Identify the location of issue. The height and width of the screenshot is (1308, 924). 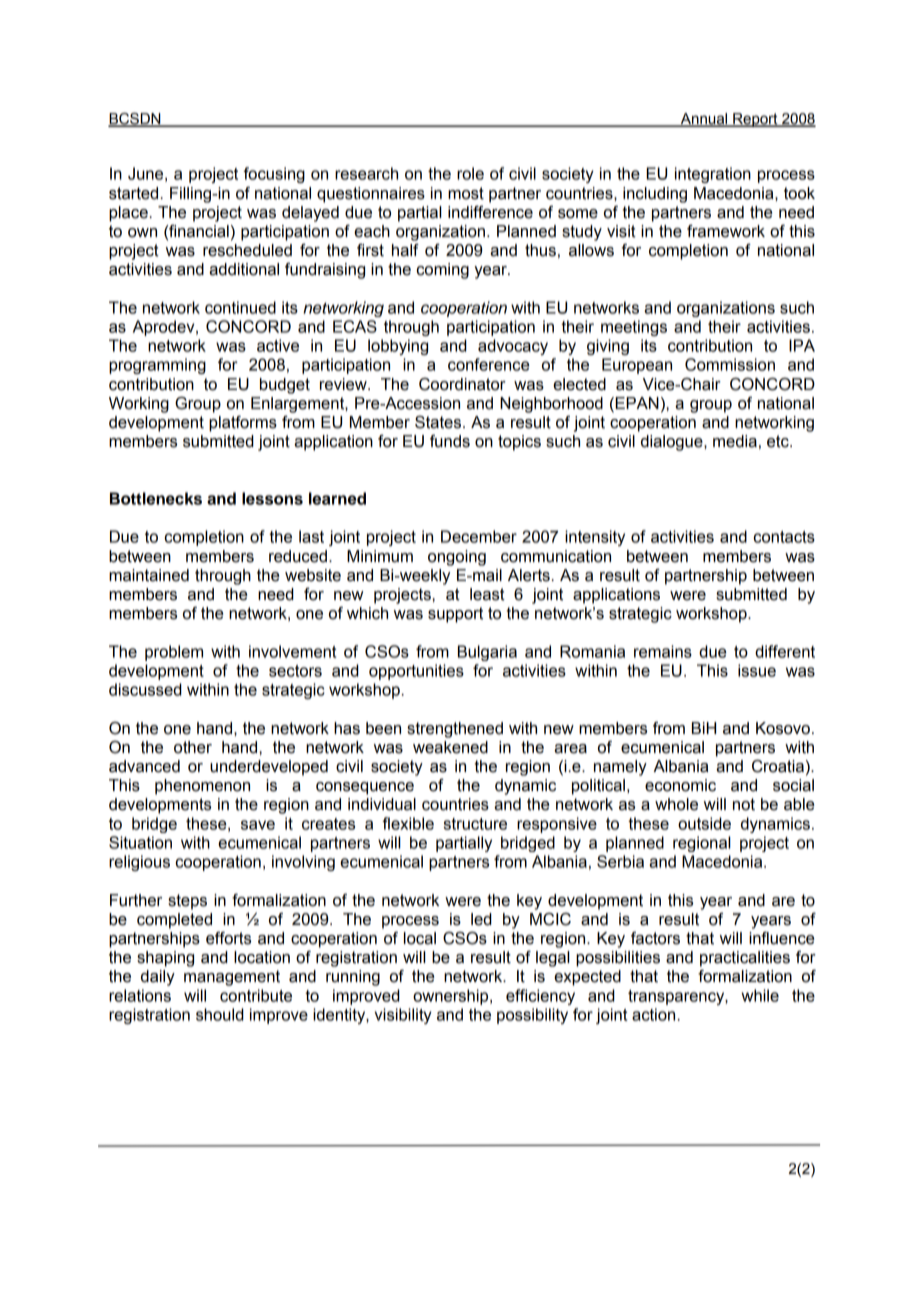
(757, 670).
